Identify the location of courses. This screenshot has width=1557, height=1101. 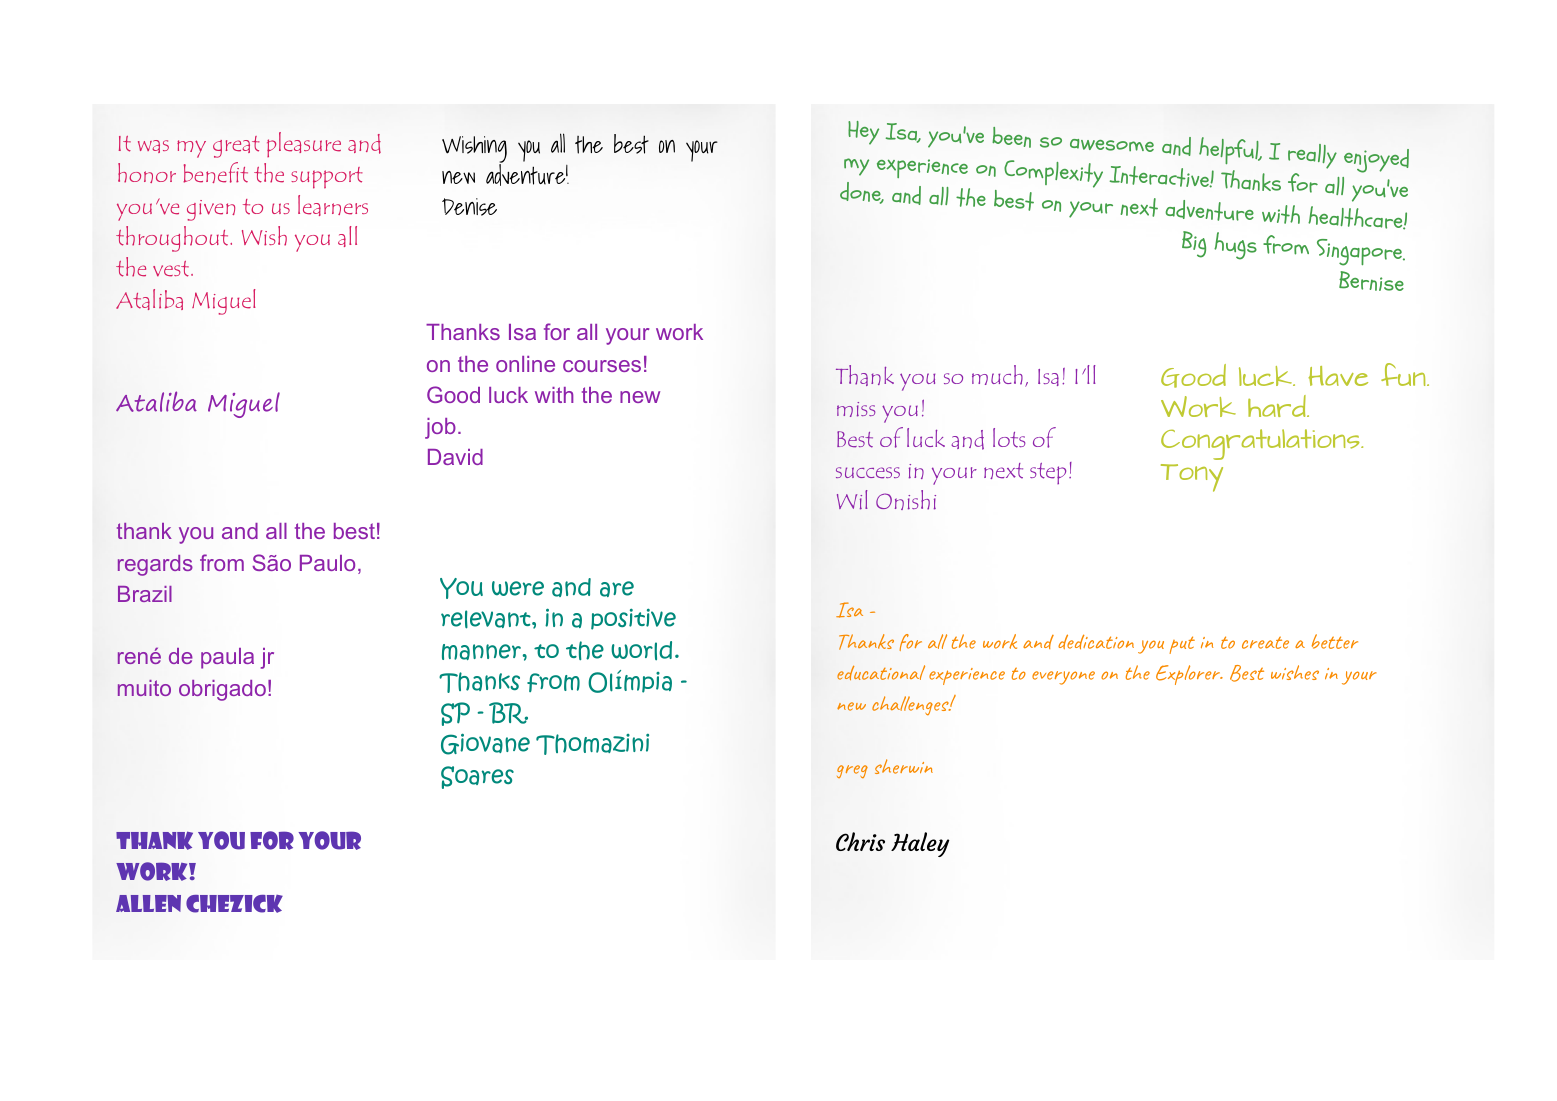
(602, 366).
